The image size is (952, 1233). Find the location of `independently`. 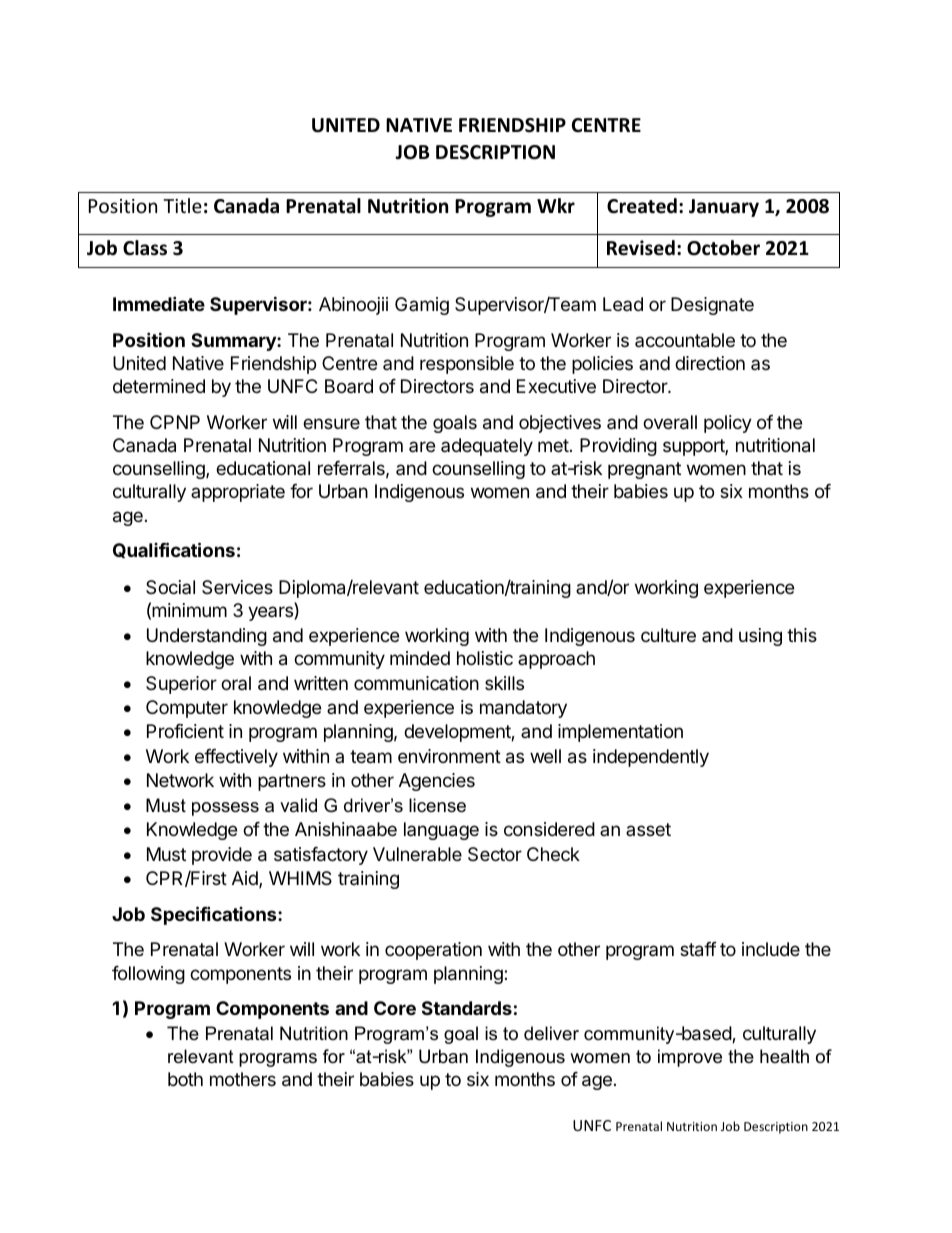

independently is located at coordinates (651, 758).
